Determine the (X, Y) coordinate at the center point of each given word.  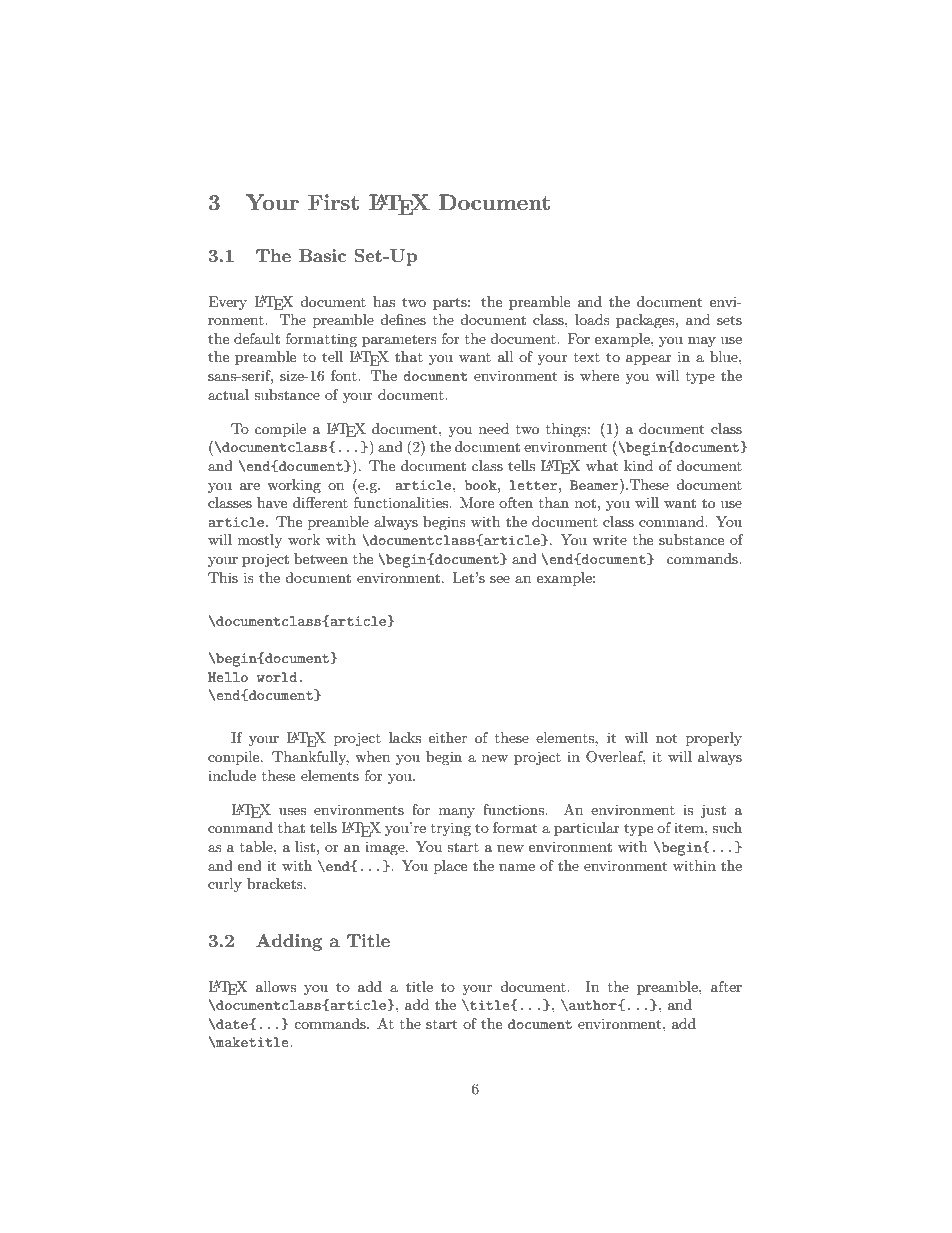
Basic (322, 255)
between (321, 558)
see (500, 579)
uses (292, 811)
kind (638, 465)
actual (228, 394)
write (609, 539)
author (593, 1005)
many (457, 813)
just (713, 811)
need (494, 428)
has (384, 301)
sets (729, 320)
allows (276, 986)
